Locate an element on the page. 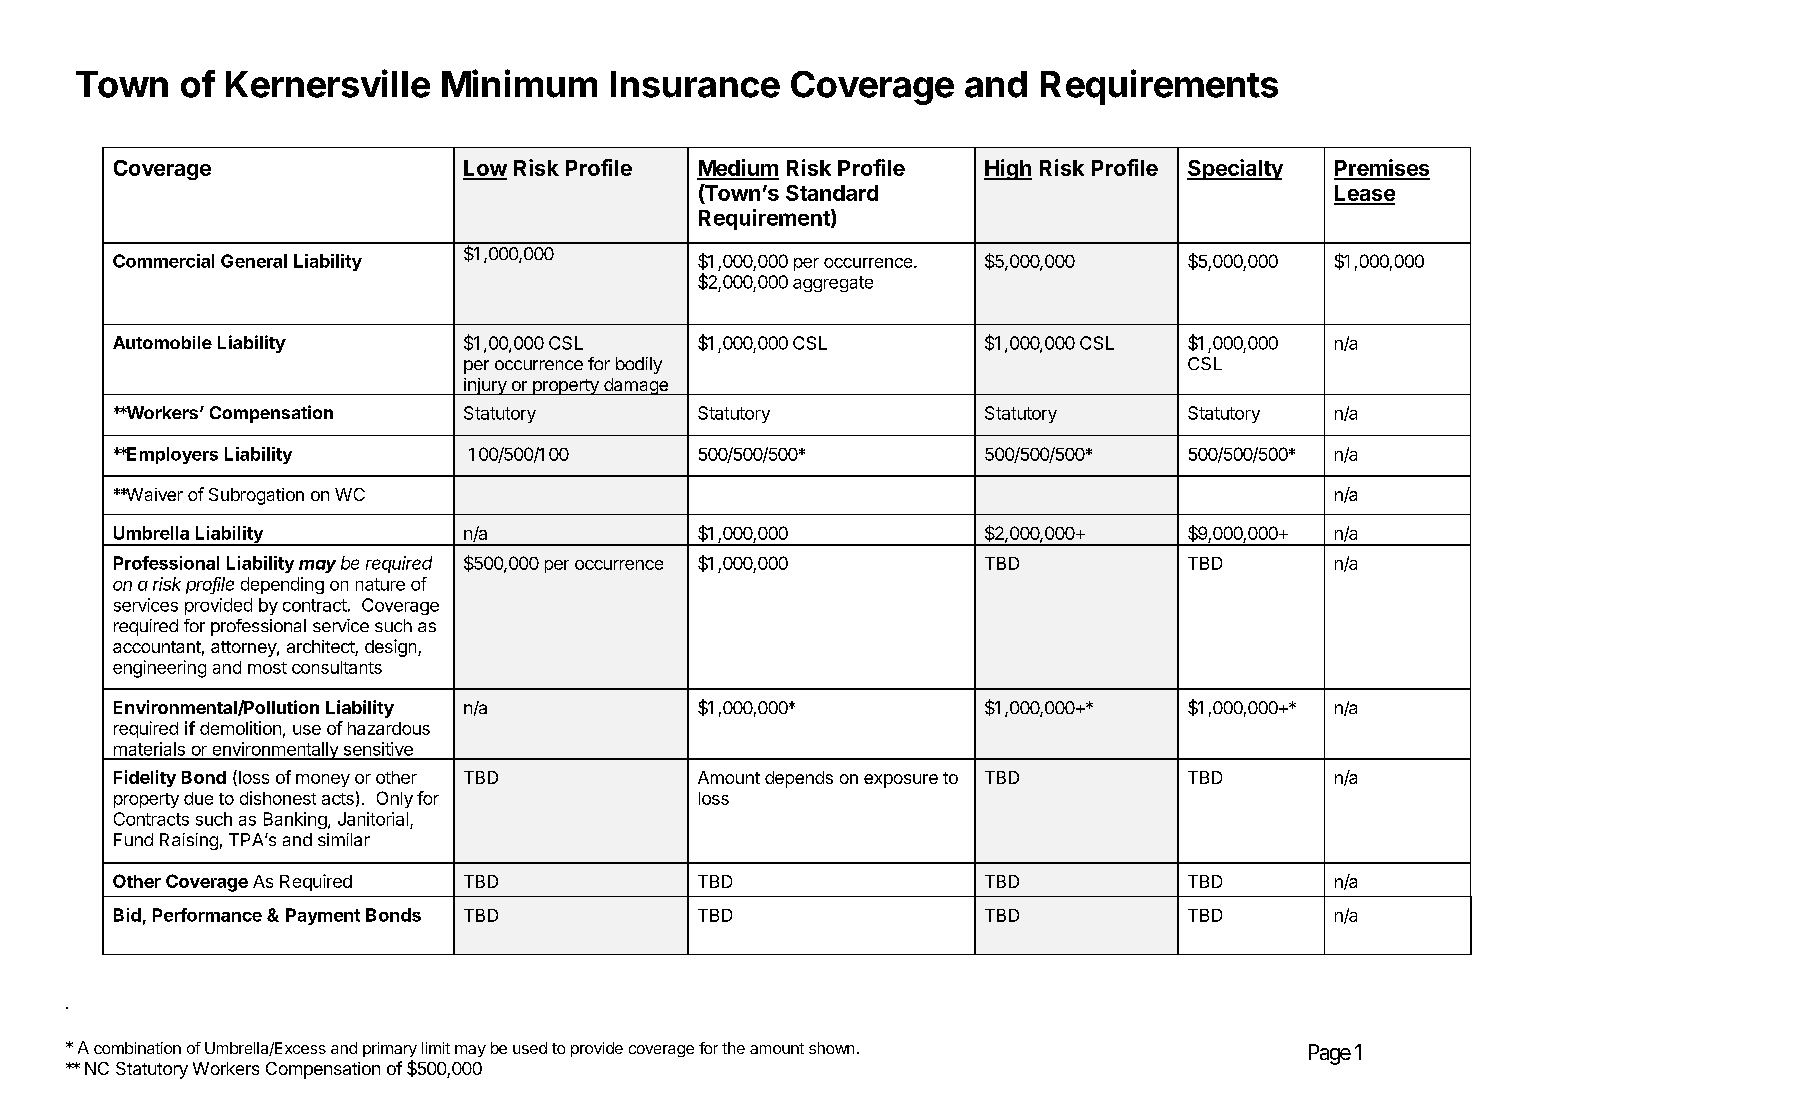 The width and height of the page is (1820, 1105). Minimum is located at coordinates (519, 83).
